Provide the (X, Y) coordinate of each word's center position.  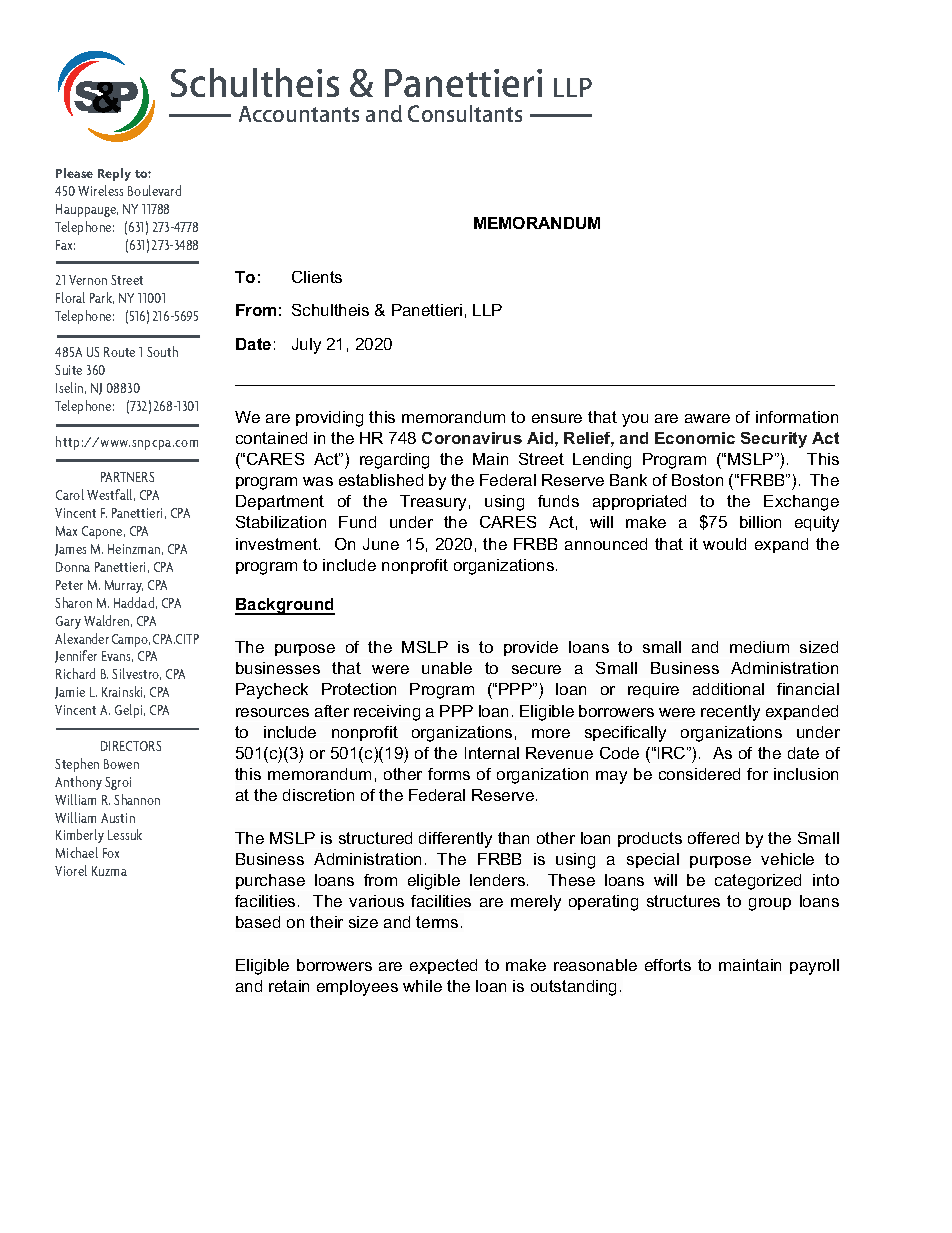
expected (443, 966)
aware (707, 418)
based (258, 922)
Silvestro (136, 674)
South (162, 351)
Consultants (465, 113)
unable (447, 668)
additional (728, 689)
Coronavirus (472, 438)
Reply (114, 174)
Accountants (299, 114)
